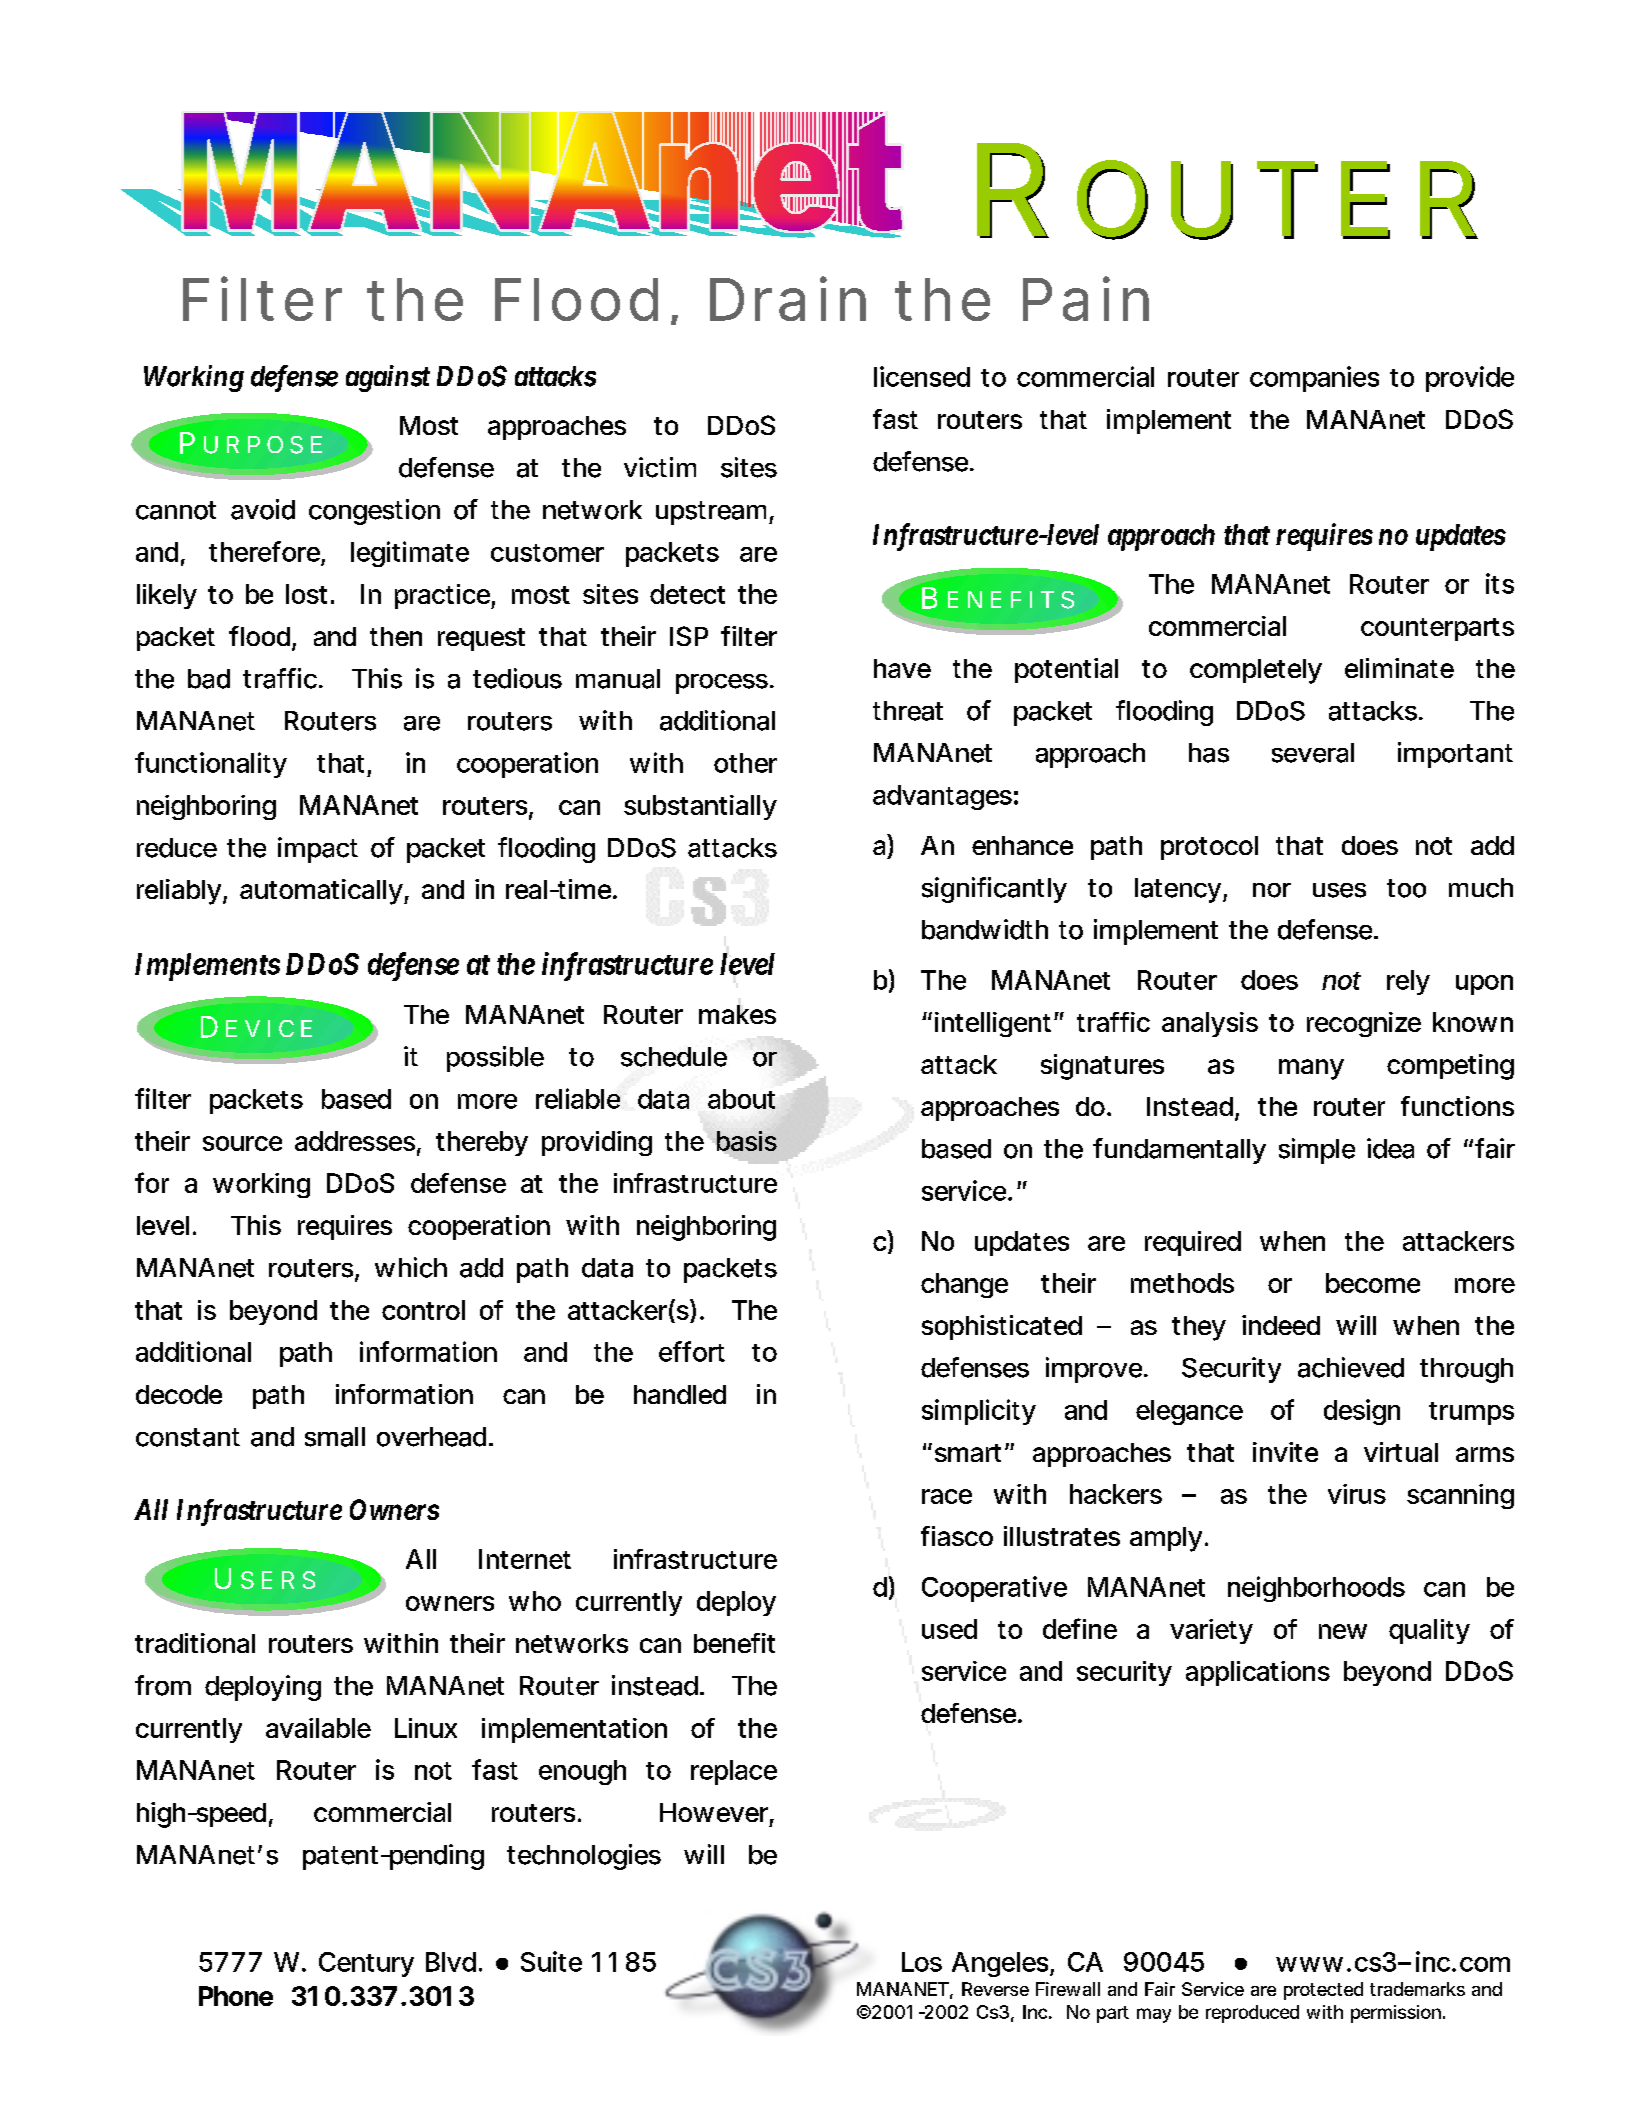 Image resolution: width=1634 pixels, height=2114 pixels. I want to click on effort, so click(692, 1351).
